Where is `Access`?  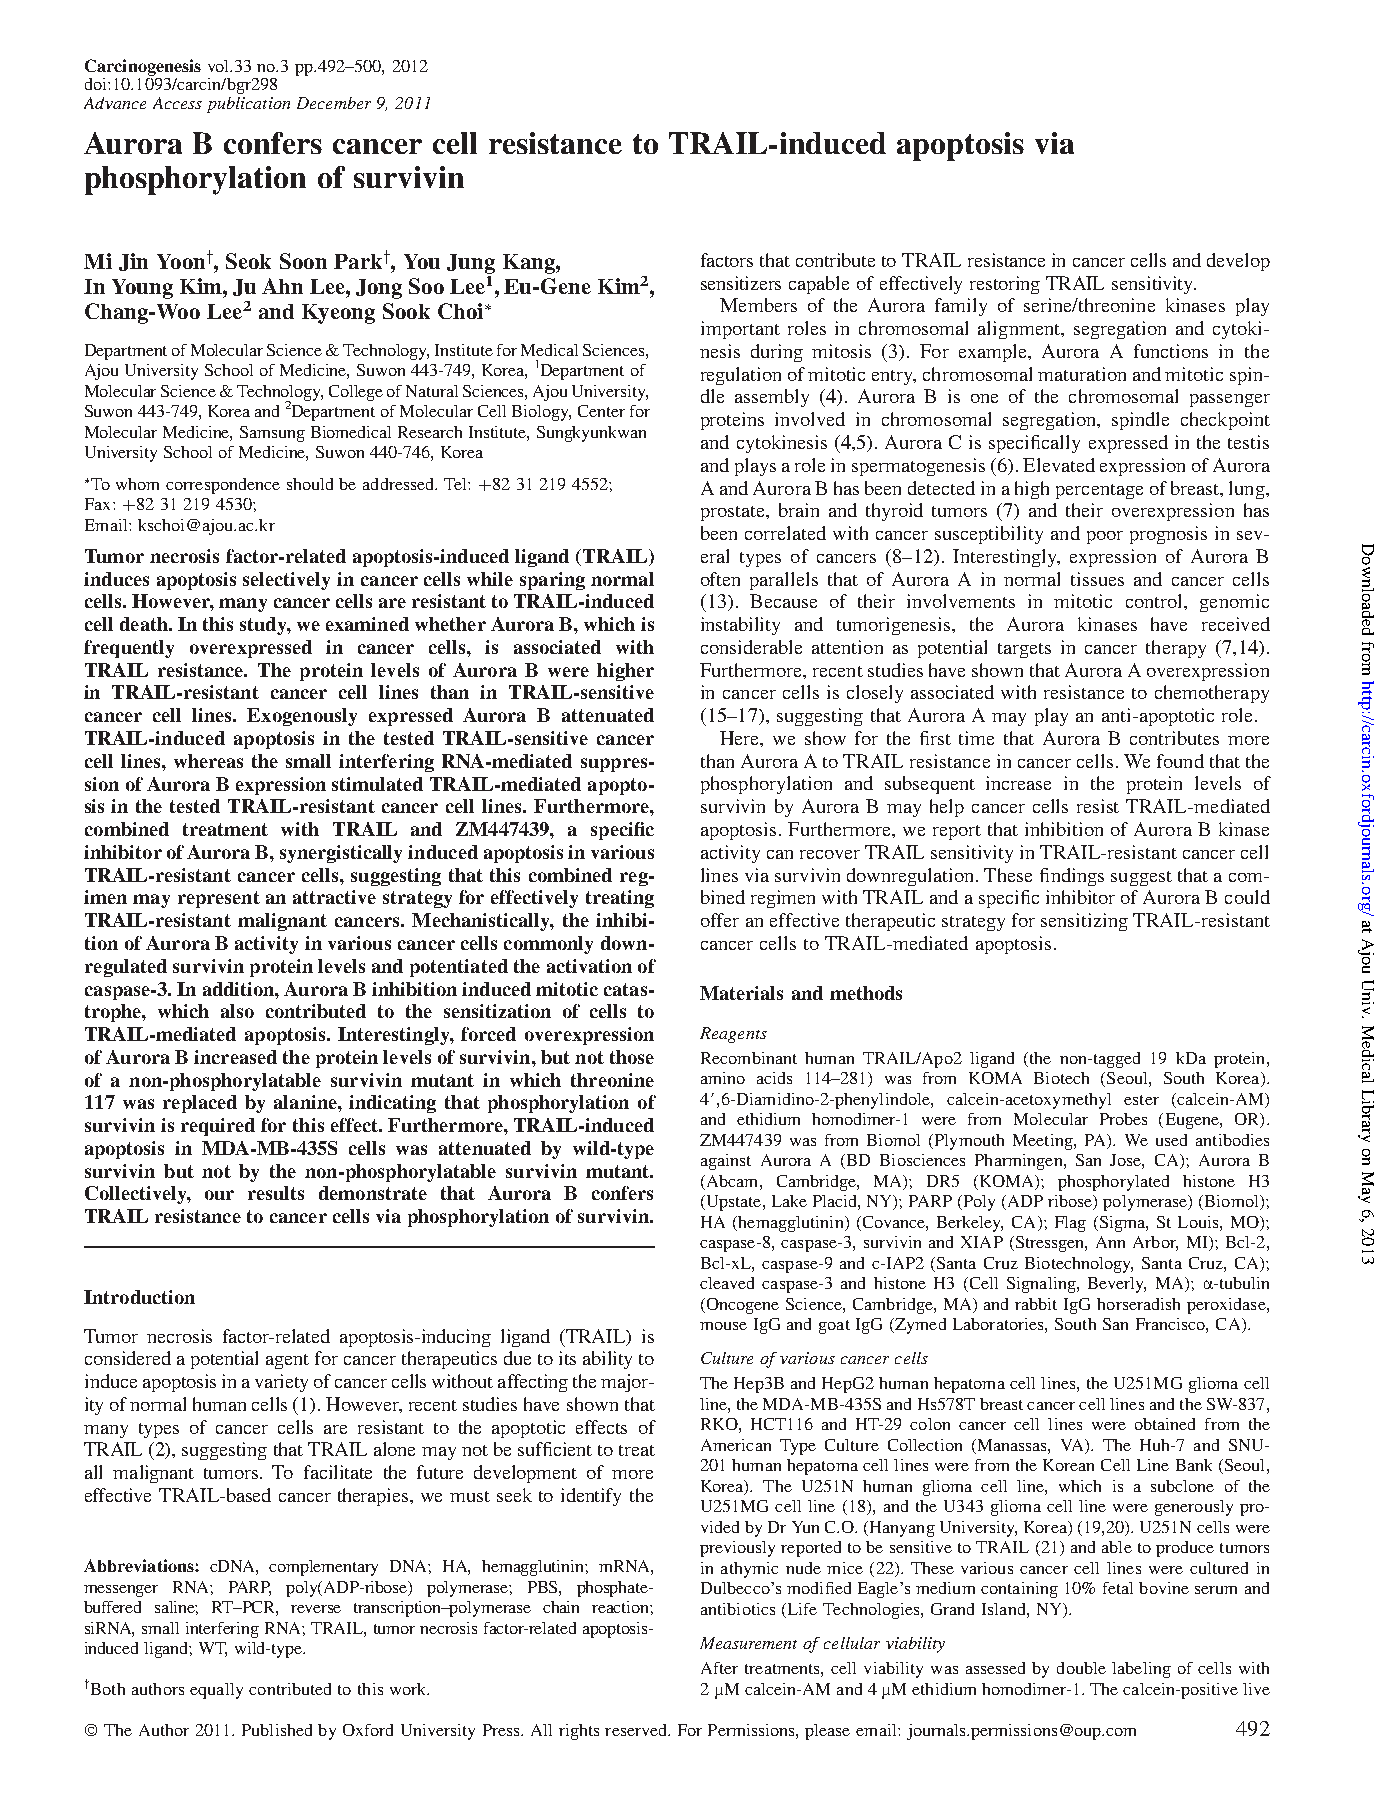 Access is located at coordinates (177, 103).
